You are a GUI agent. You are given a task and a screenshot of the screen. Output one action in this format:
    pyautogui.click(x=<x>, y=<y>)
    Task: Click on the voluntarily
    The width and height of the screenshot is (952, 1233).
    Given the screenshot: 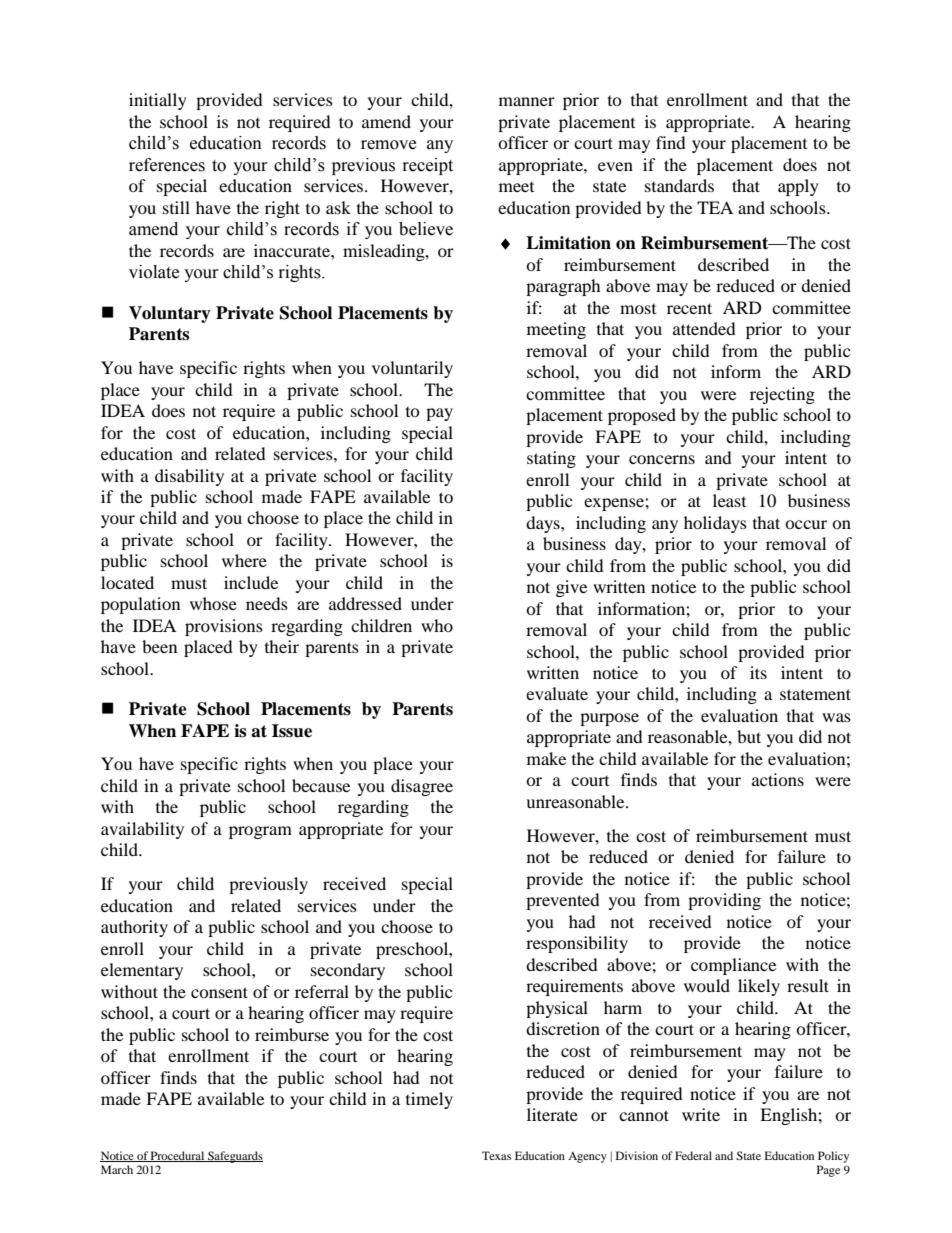 What is the action you would take?
    pyautogui.click(x=412, y=369)
